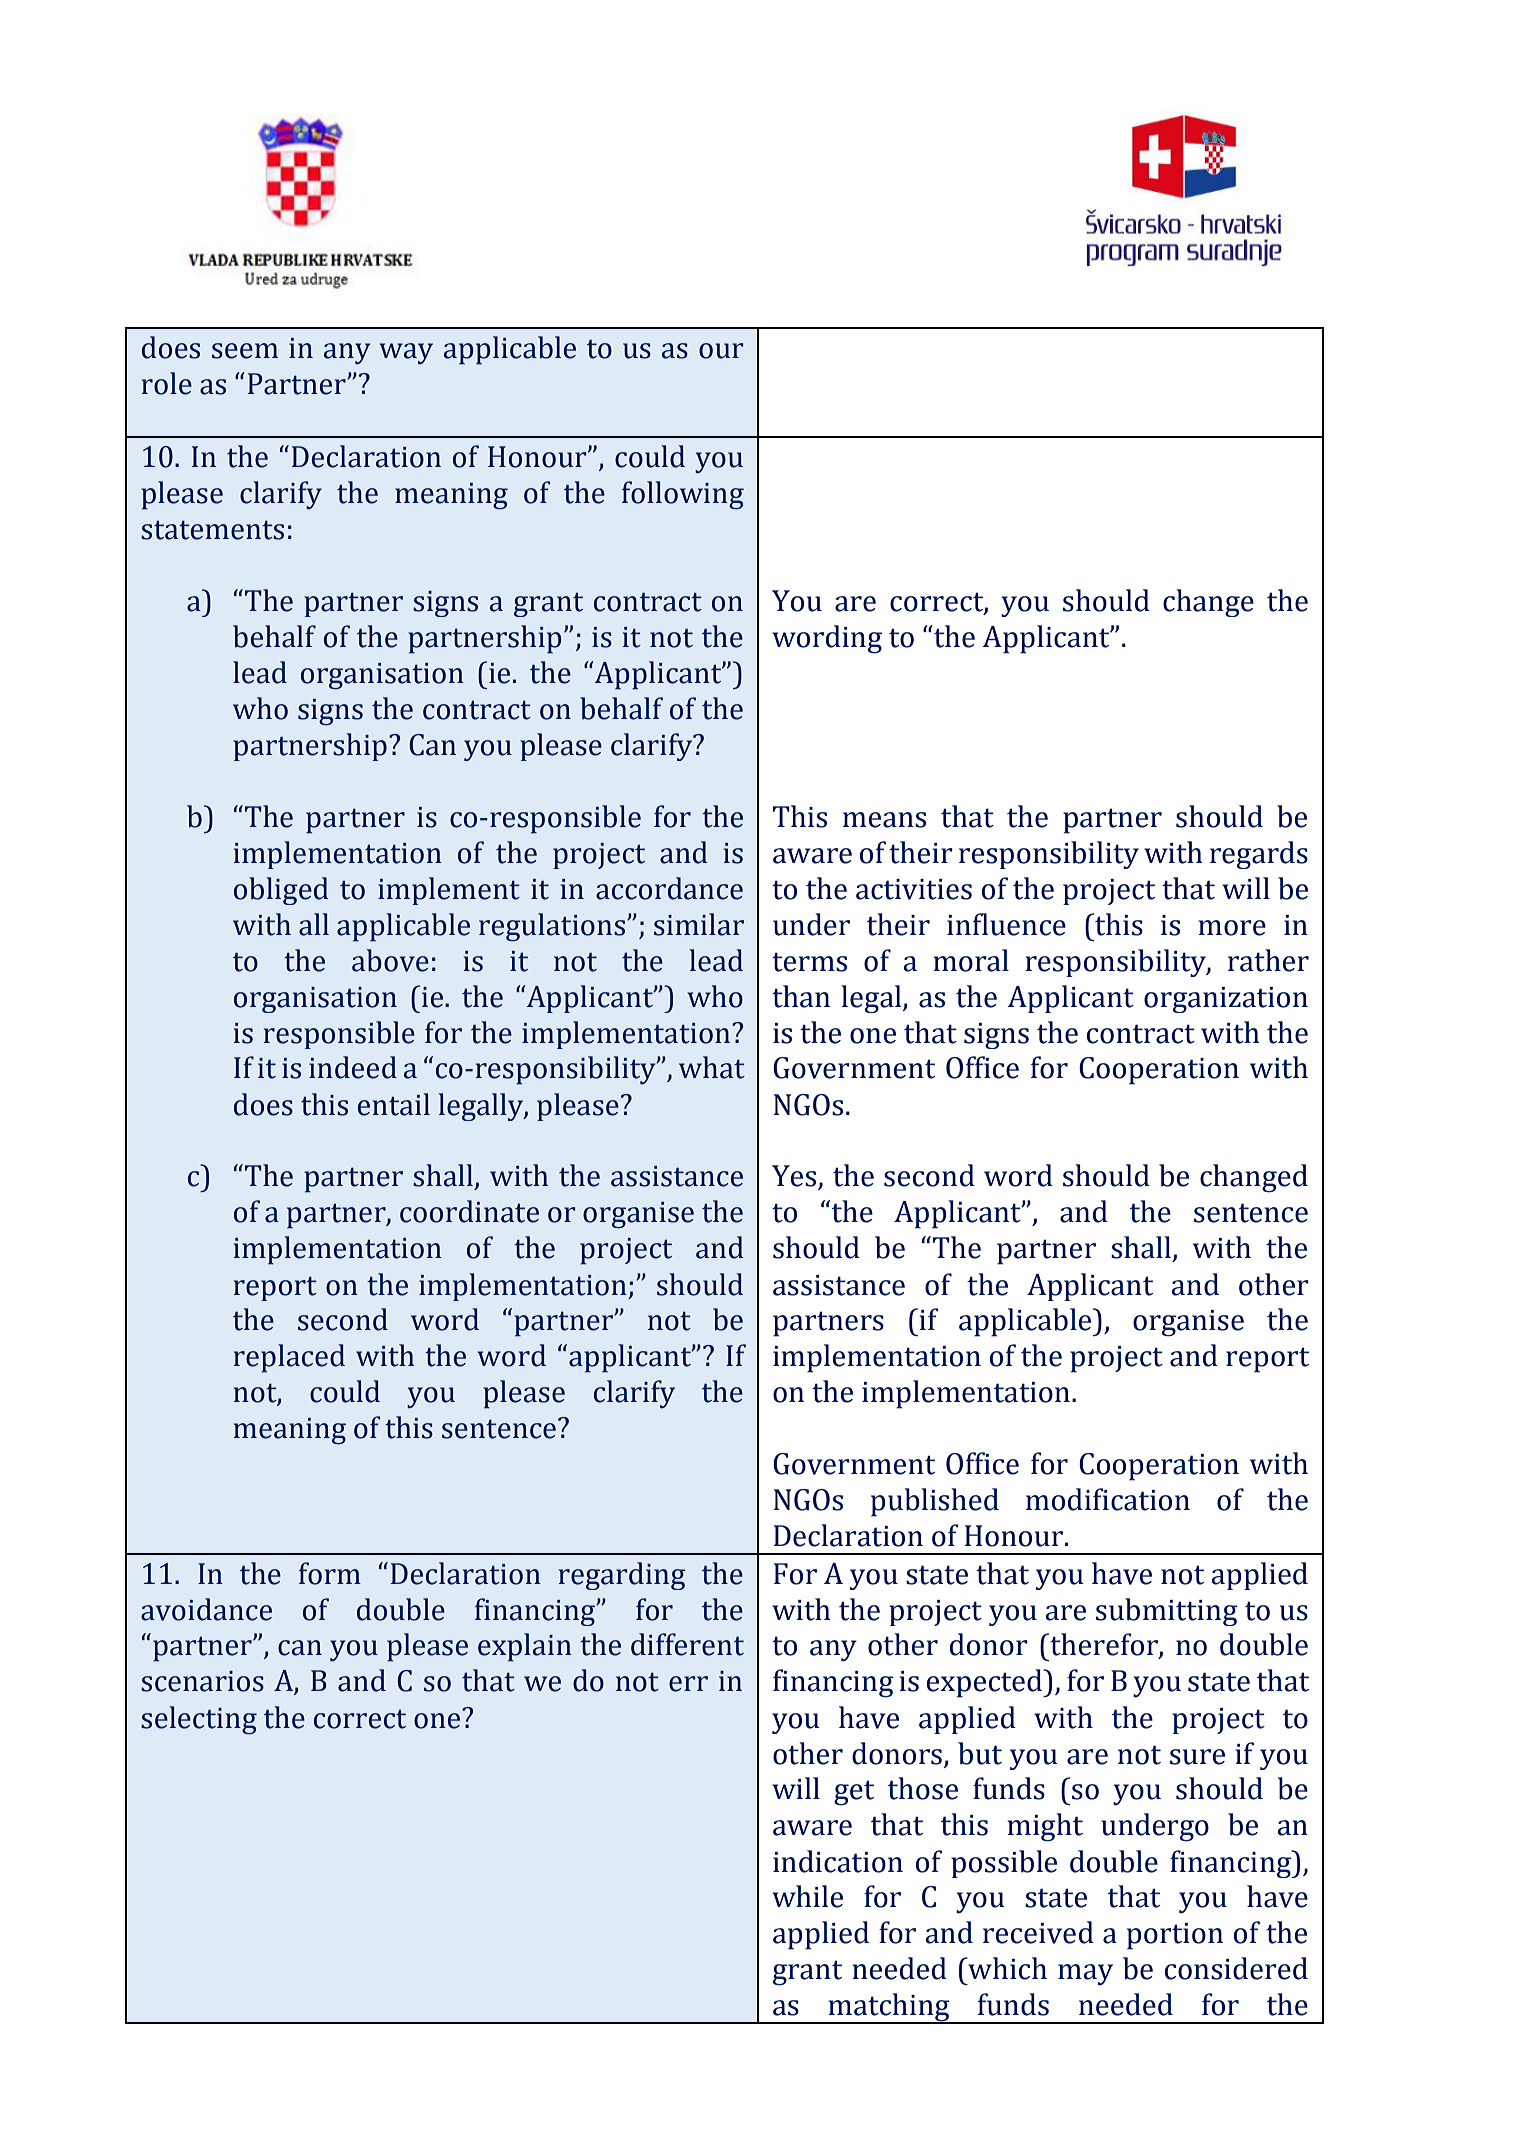 The image size is (1522, 2153). I want to click on while, so click(807, 1896).
